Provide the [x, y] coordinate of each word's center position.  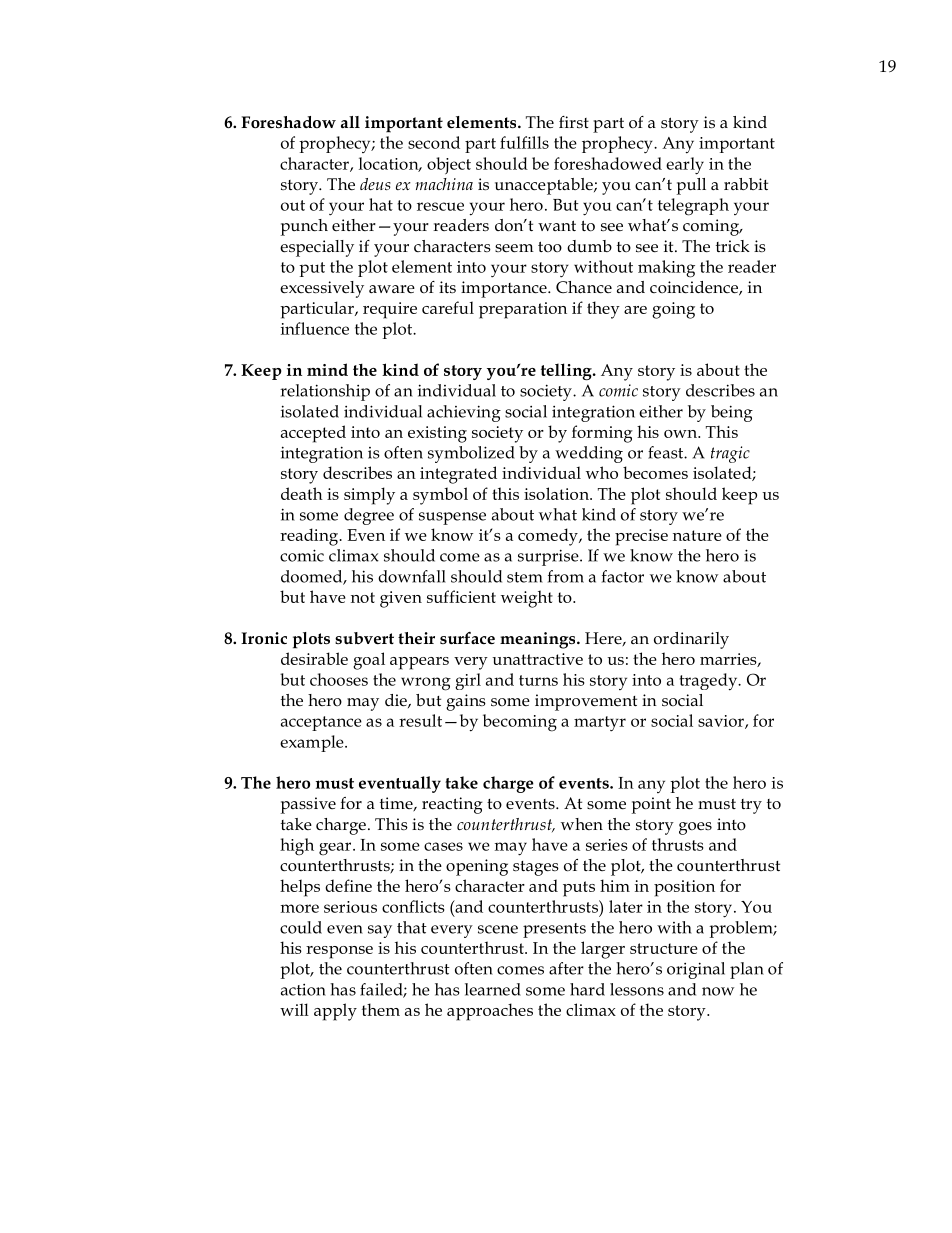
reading [310, 537]
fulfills [524, 142]
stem [525, 577]
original [696, 970]
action [303, 990]
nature [697, 535]
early [685, 166]
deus [375, 184]
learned [493, 989]
